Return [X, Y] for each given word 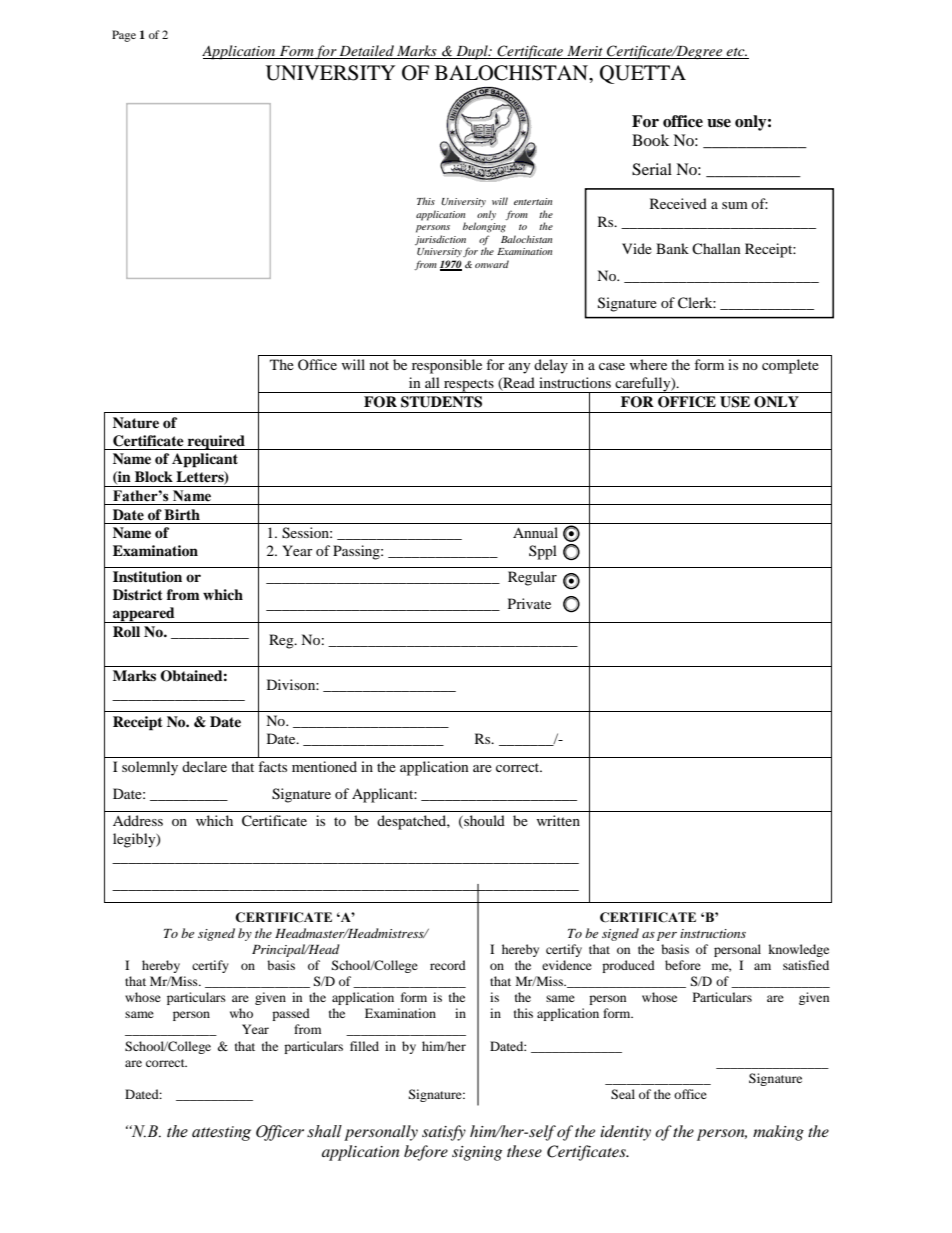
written [558, 820]
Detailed [367, 52]
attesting [221, 1133]
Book [650, 140]
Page [124, 36]
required [216, 442]
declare [204, 766]
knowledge [798, 950]
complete [790, 366]
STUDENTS [441, 402]
